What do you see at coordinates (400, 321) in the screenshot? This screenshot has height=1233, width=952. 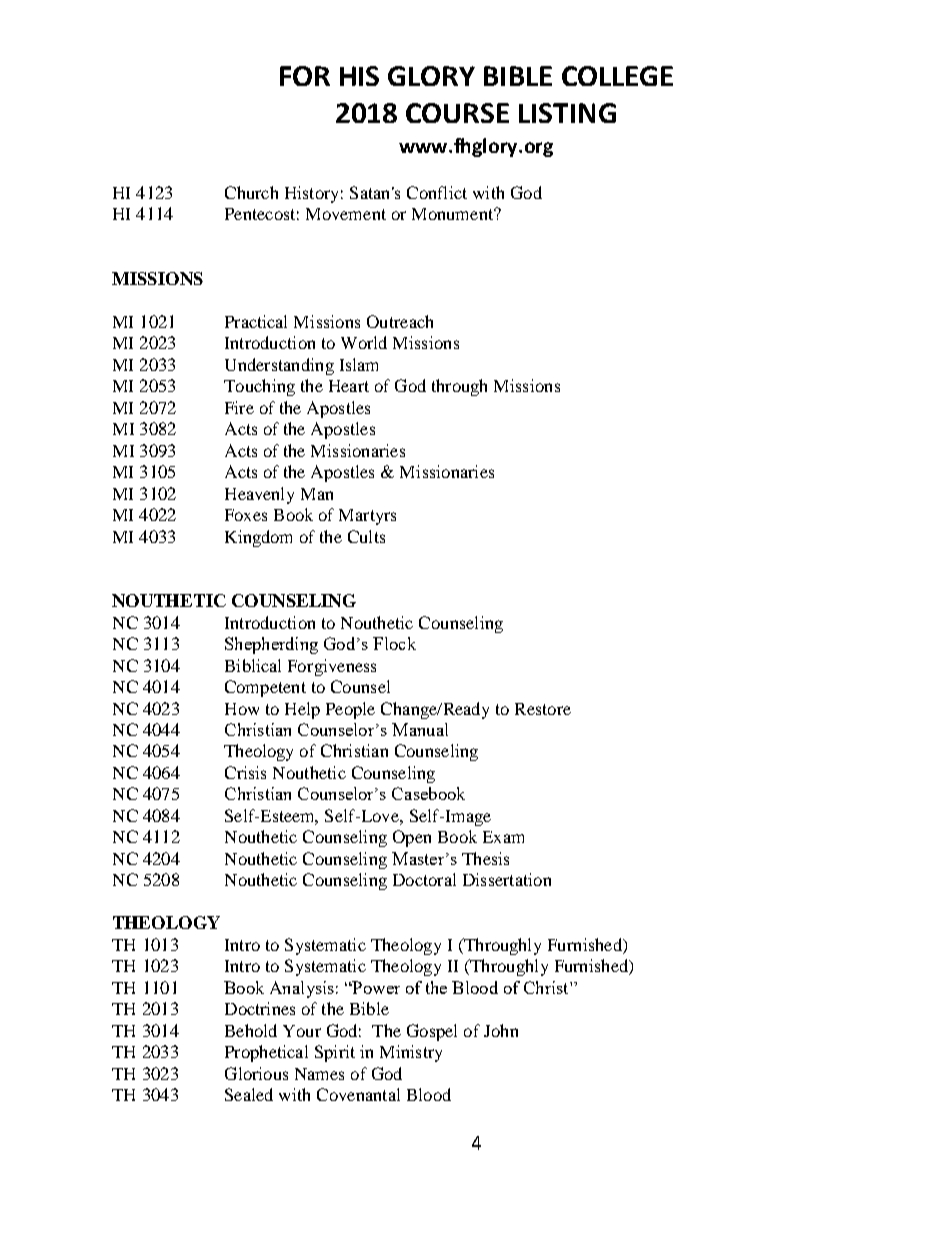 I see `Outreach` at bounding box center [400, 321].
